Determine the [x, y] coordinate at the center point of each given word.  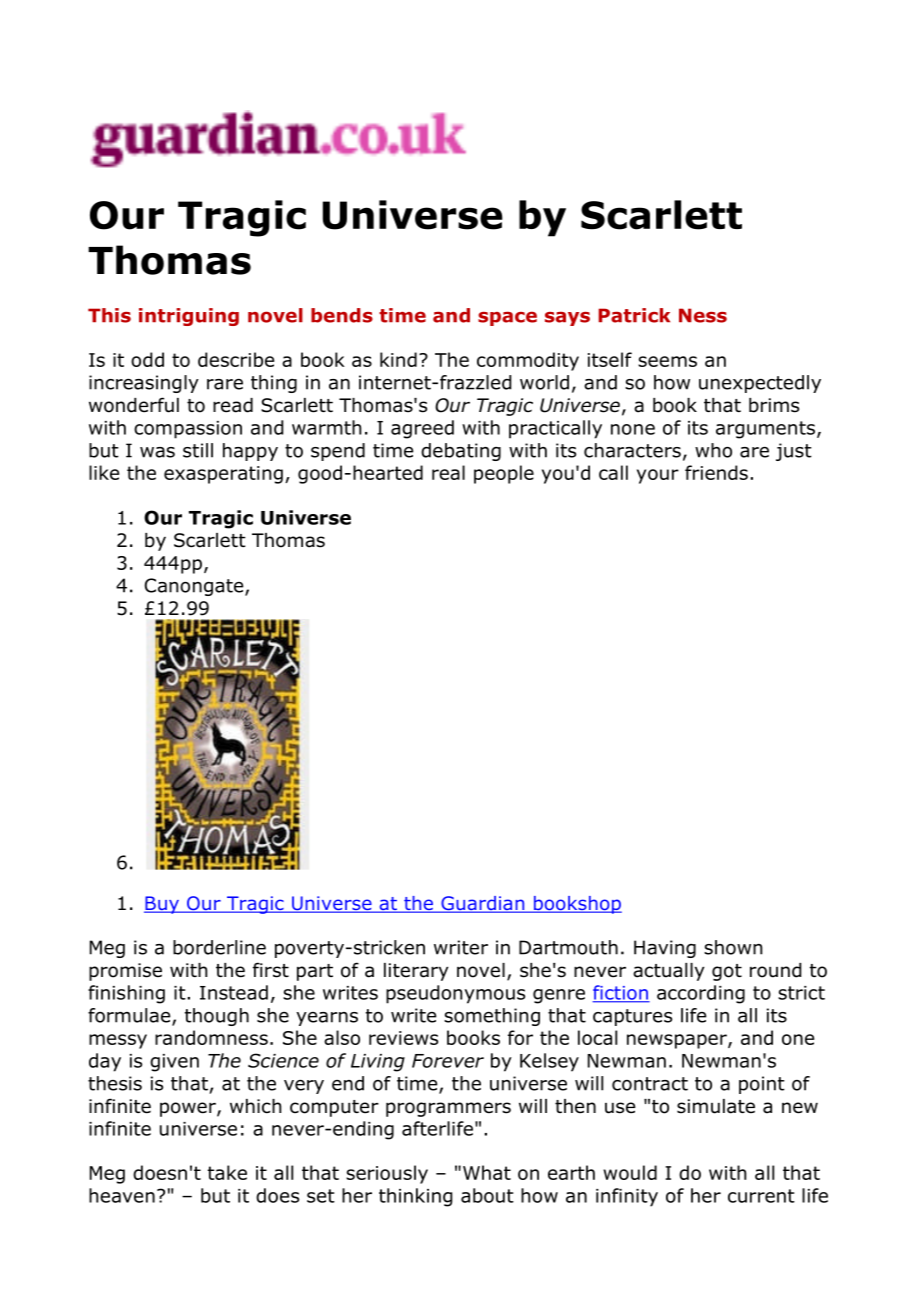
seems [667, 361]
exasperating [223, 475]
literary [416, 972]
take [227, 1172]
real [448, 472]
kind [398, 359]
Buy [162, 905]
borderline [219, 947]
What [487, 1172]
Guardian [483, 904]
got [727, 972]
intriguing [189, 317]
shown [733, 947]
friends [716, 472]
